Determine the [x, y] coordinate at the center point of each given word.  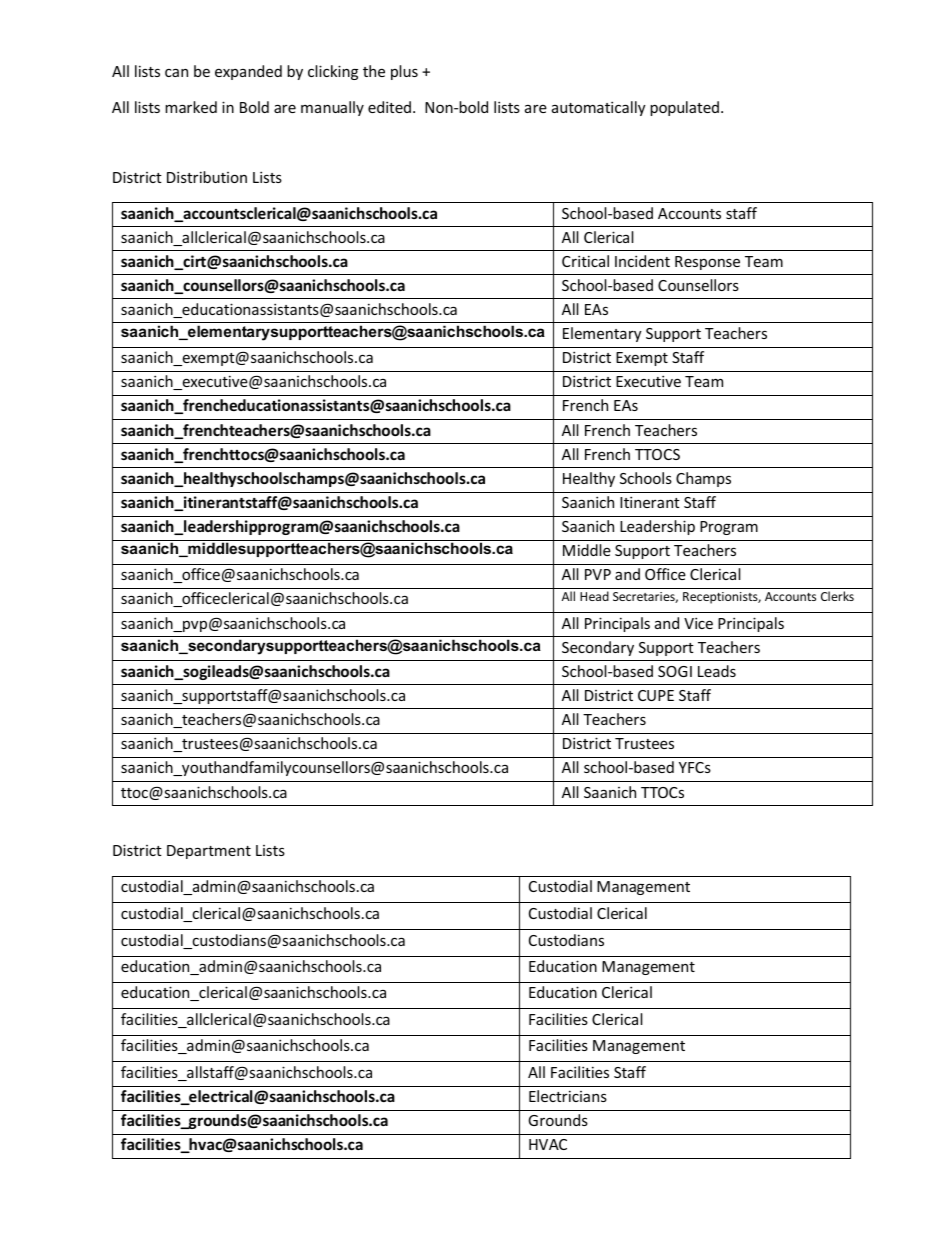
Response [707, 263]
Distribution [207, 177]
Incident [642, 261]
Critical [585, 261]
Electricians [568, 1096]
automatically [599, 108]
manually [332, 108]
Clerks [837, 596]
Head [594, 596]
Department [209, 852]
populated [684, 108]
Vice [698, 623]
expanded [248, 72]
